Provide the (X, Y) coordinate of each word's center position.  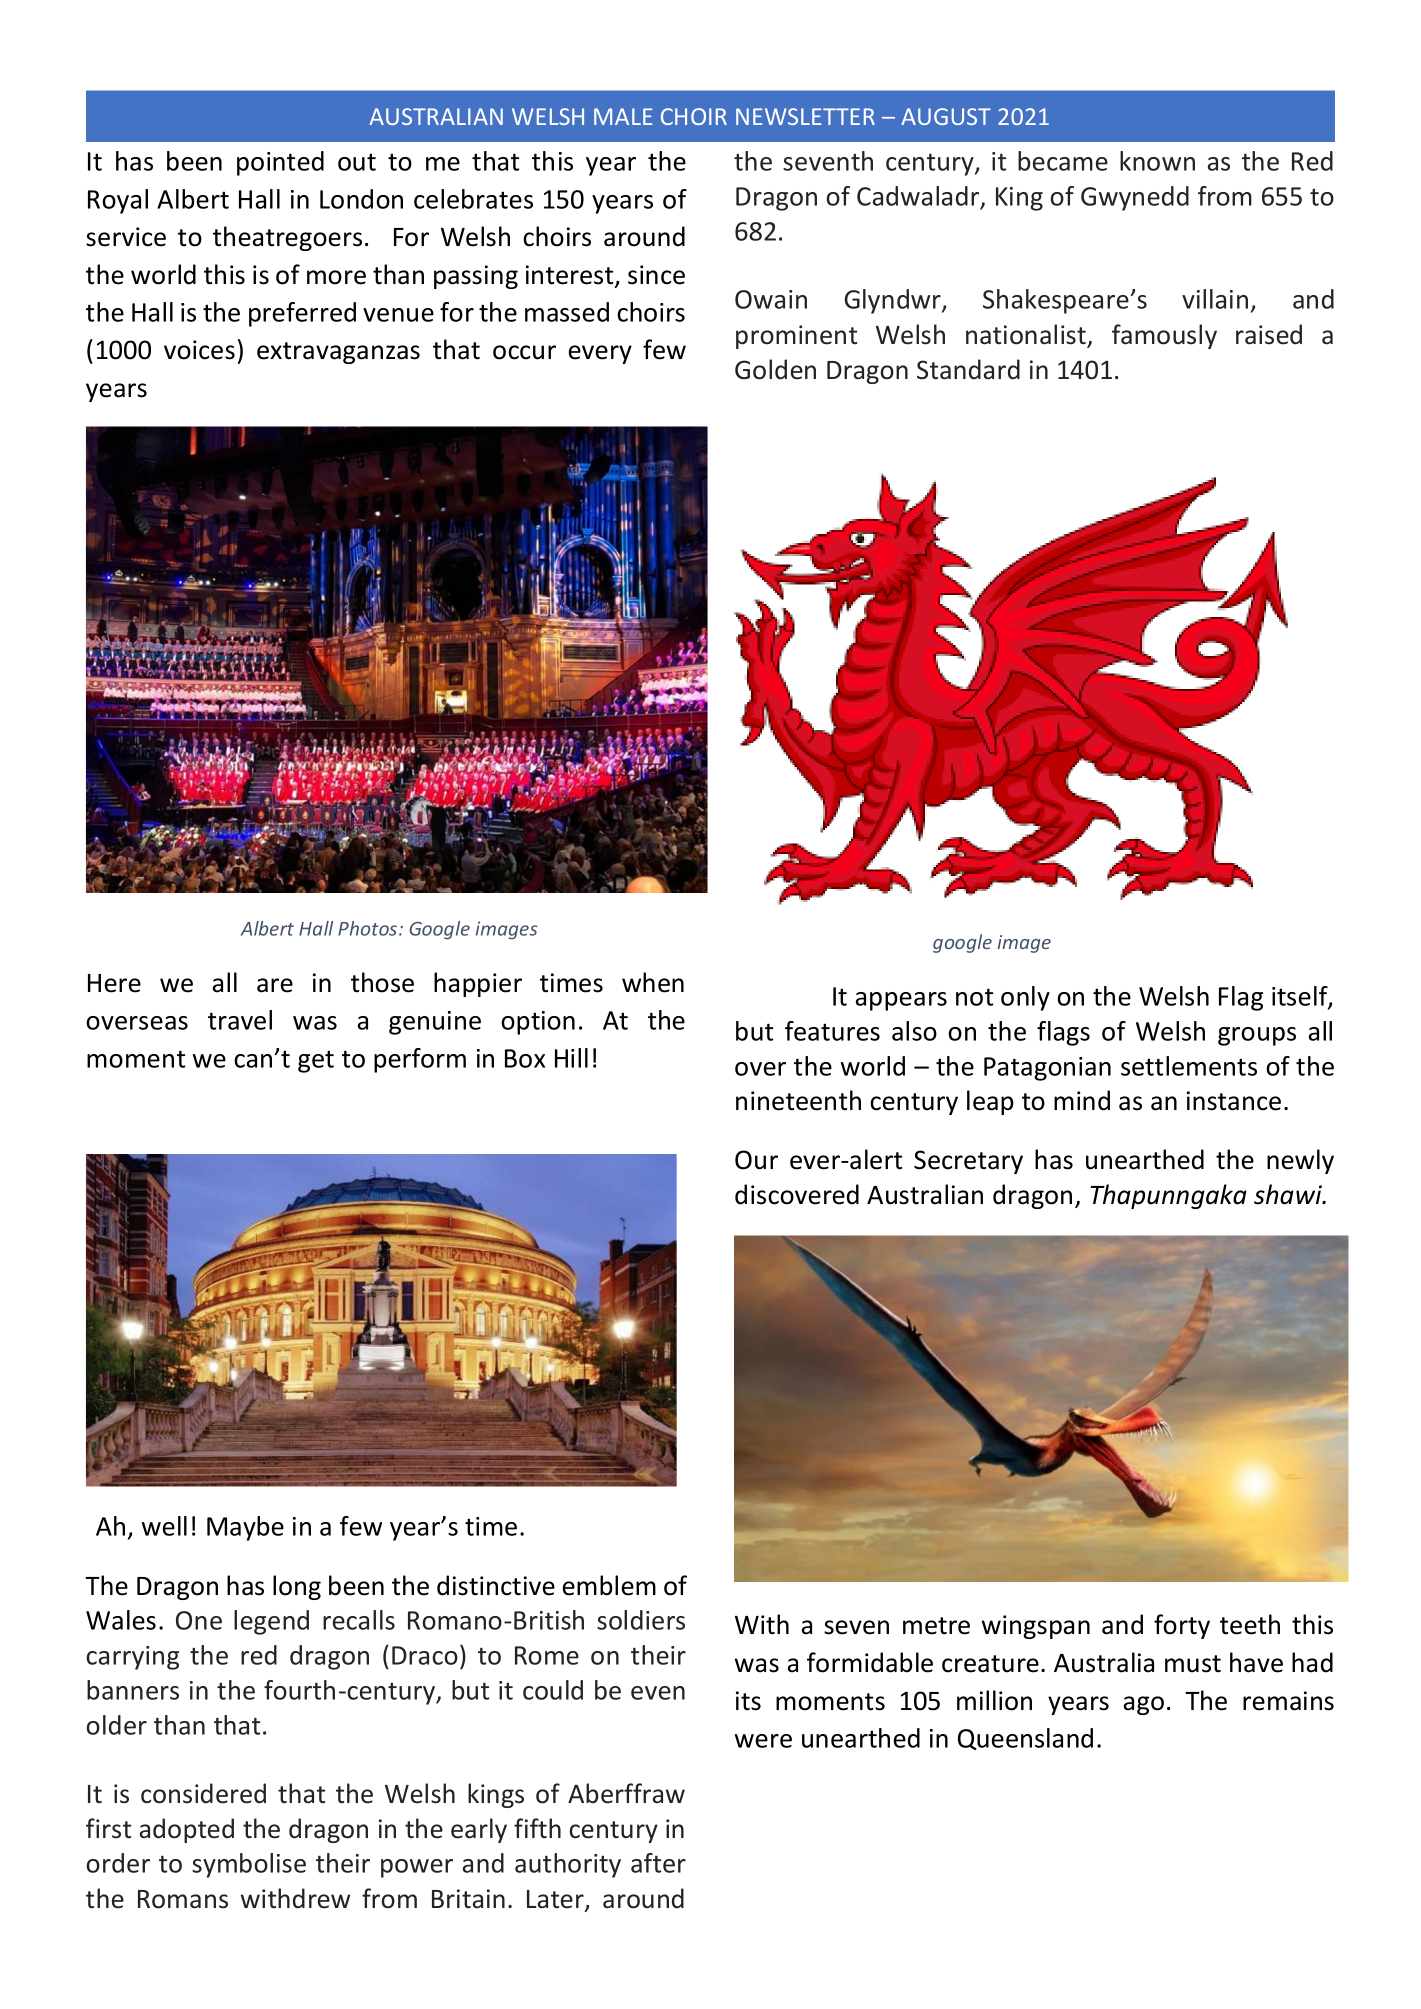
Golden (775, 369)
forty (1182, 1626)
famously (1164, 336)
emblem (609, 1585)
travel (240, 1020)
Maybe (245, 1528)
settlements (1189, 1066)
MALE (623, 116)
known (1157, 161)
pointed (280, 163)
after (658, 1863)
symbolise (249, 1865)
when (653, 982)
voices (199, 350)
